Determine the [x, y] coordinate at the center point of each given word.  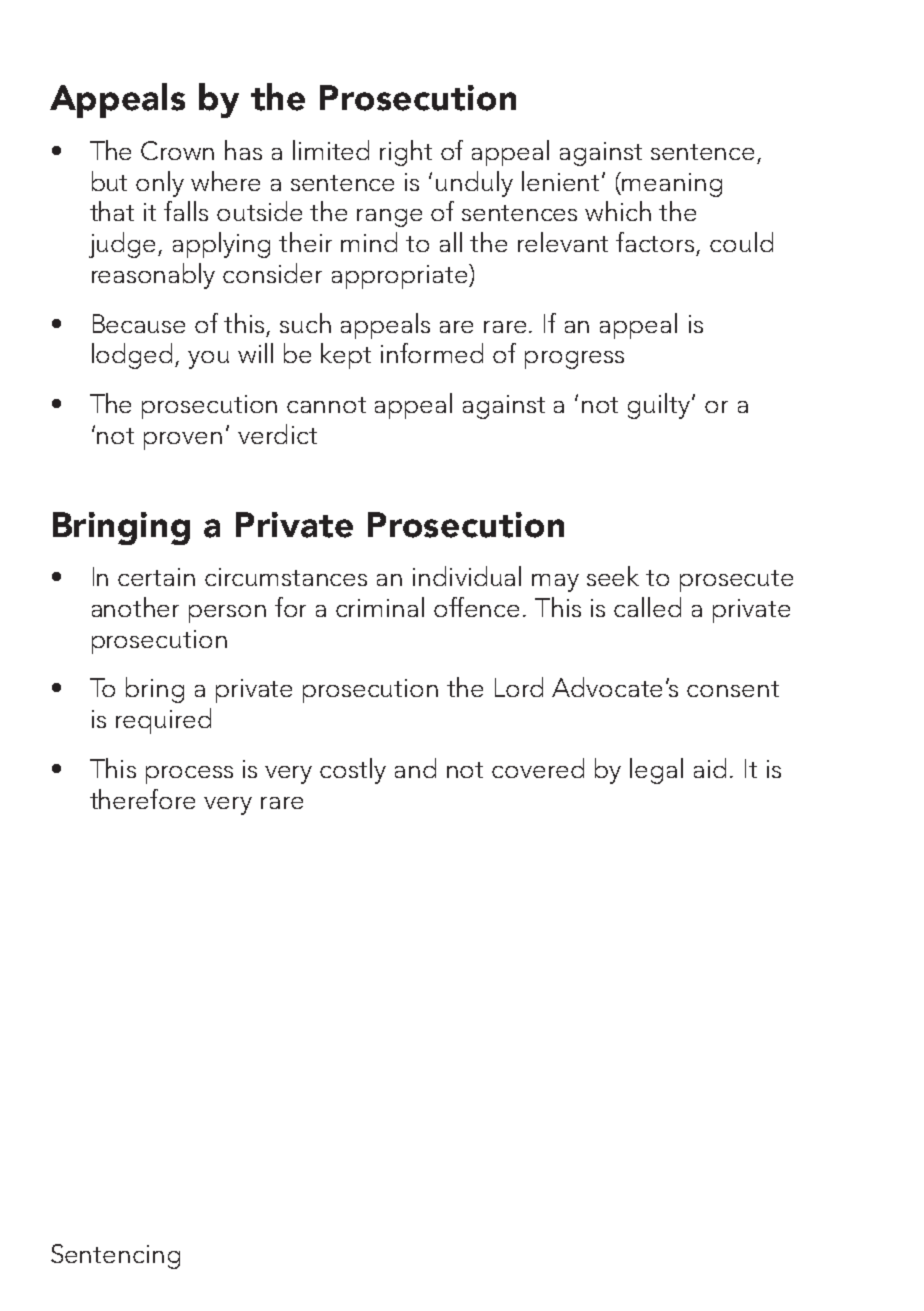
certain [156, 577]
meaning [672, 185]
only [160, 184]
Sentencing [115, 1256]
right [406, 153]
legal [656, 771]
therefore [142, 799]
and [415, 768]
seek [613, 576]
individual [467, 576]
